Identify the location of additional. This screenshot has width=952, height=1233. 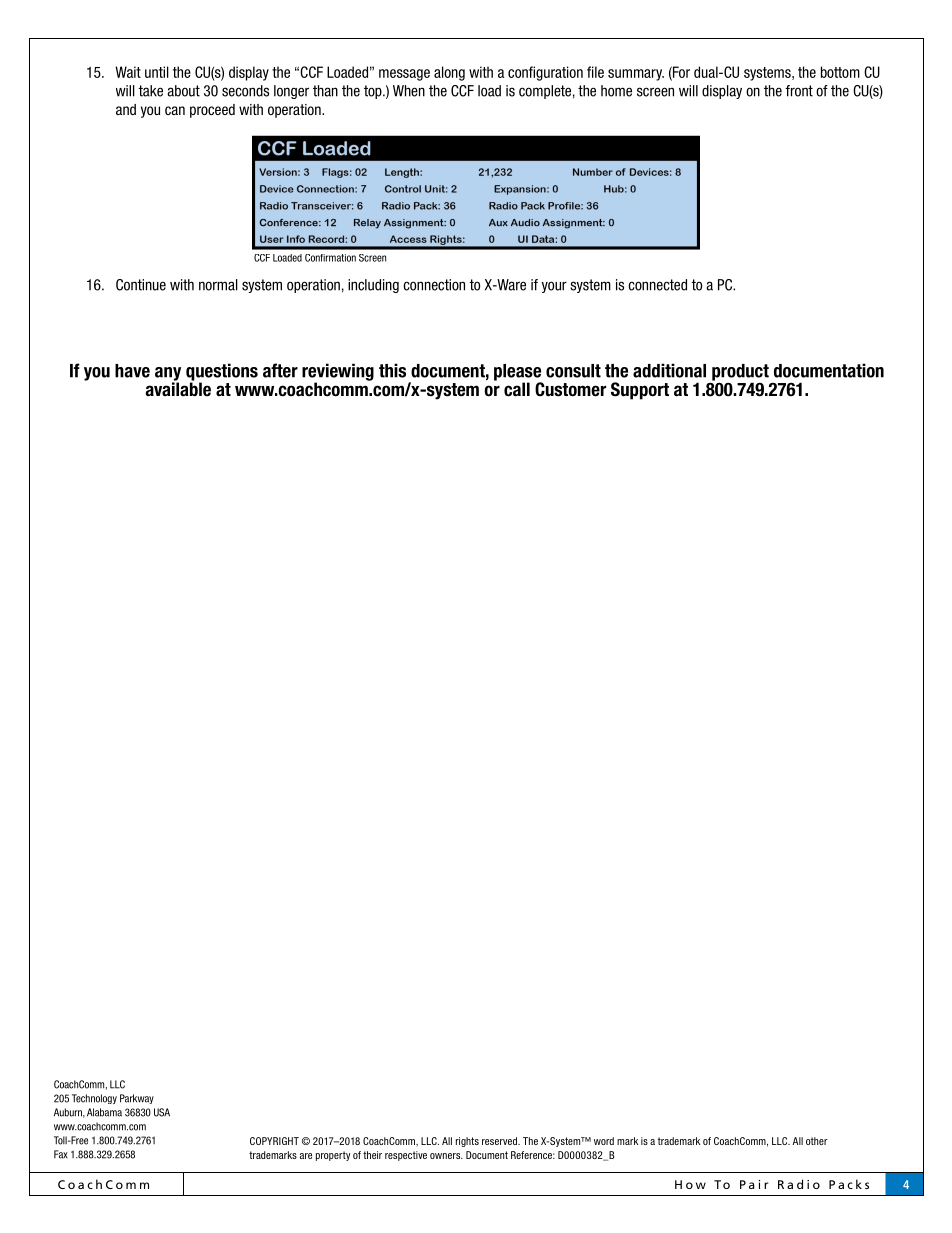
(669, 370).
